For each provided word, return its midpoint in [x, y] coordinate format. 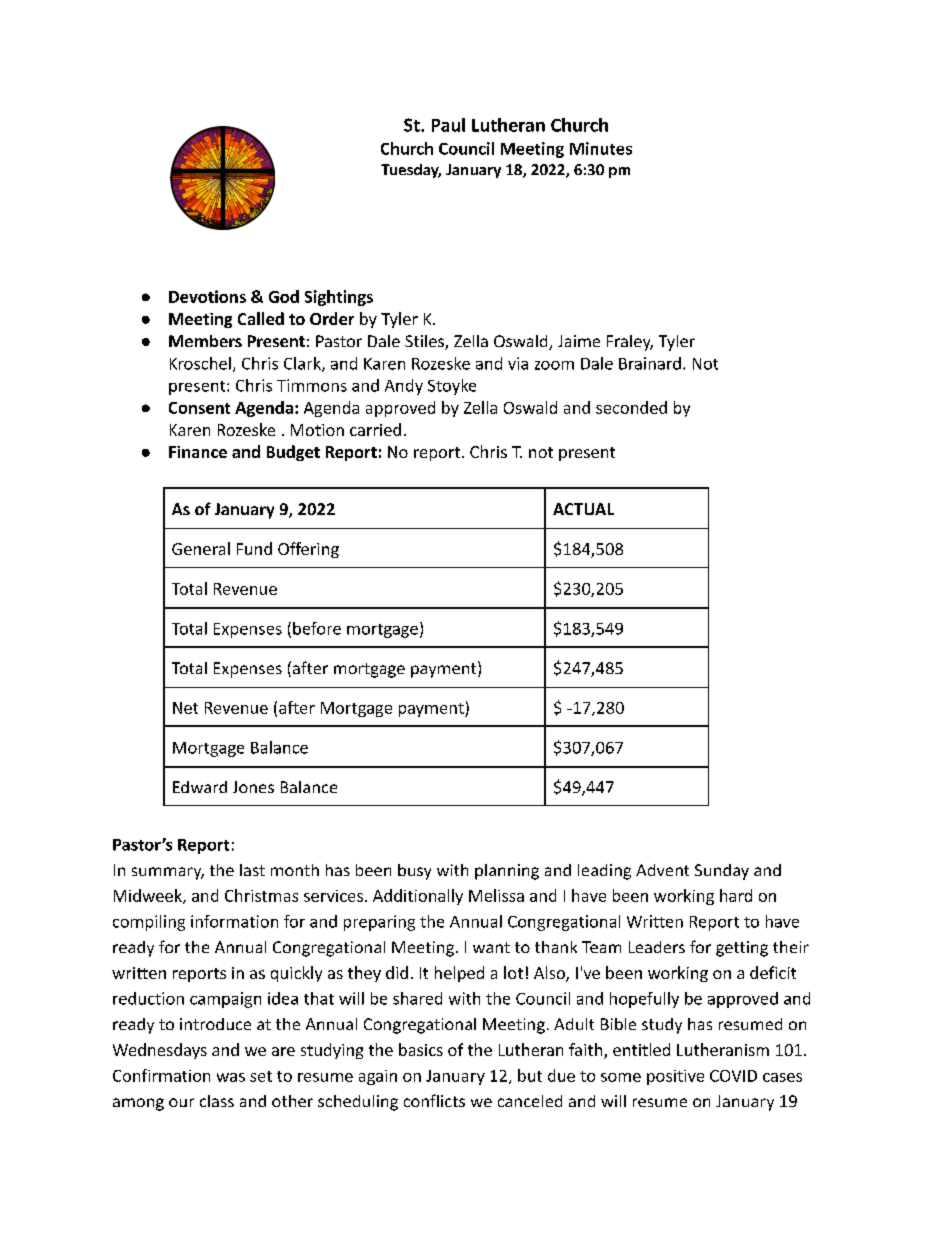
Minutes [601, 148]
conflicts [434, 1100]
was [231, 1077]
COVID [733, 1076]
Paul [448, 125]
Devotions [207, 296]
